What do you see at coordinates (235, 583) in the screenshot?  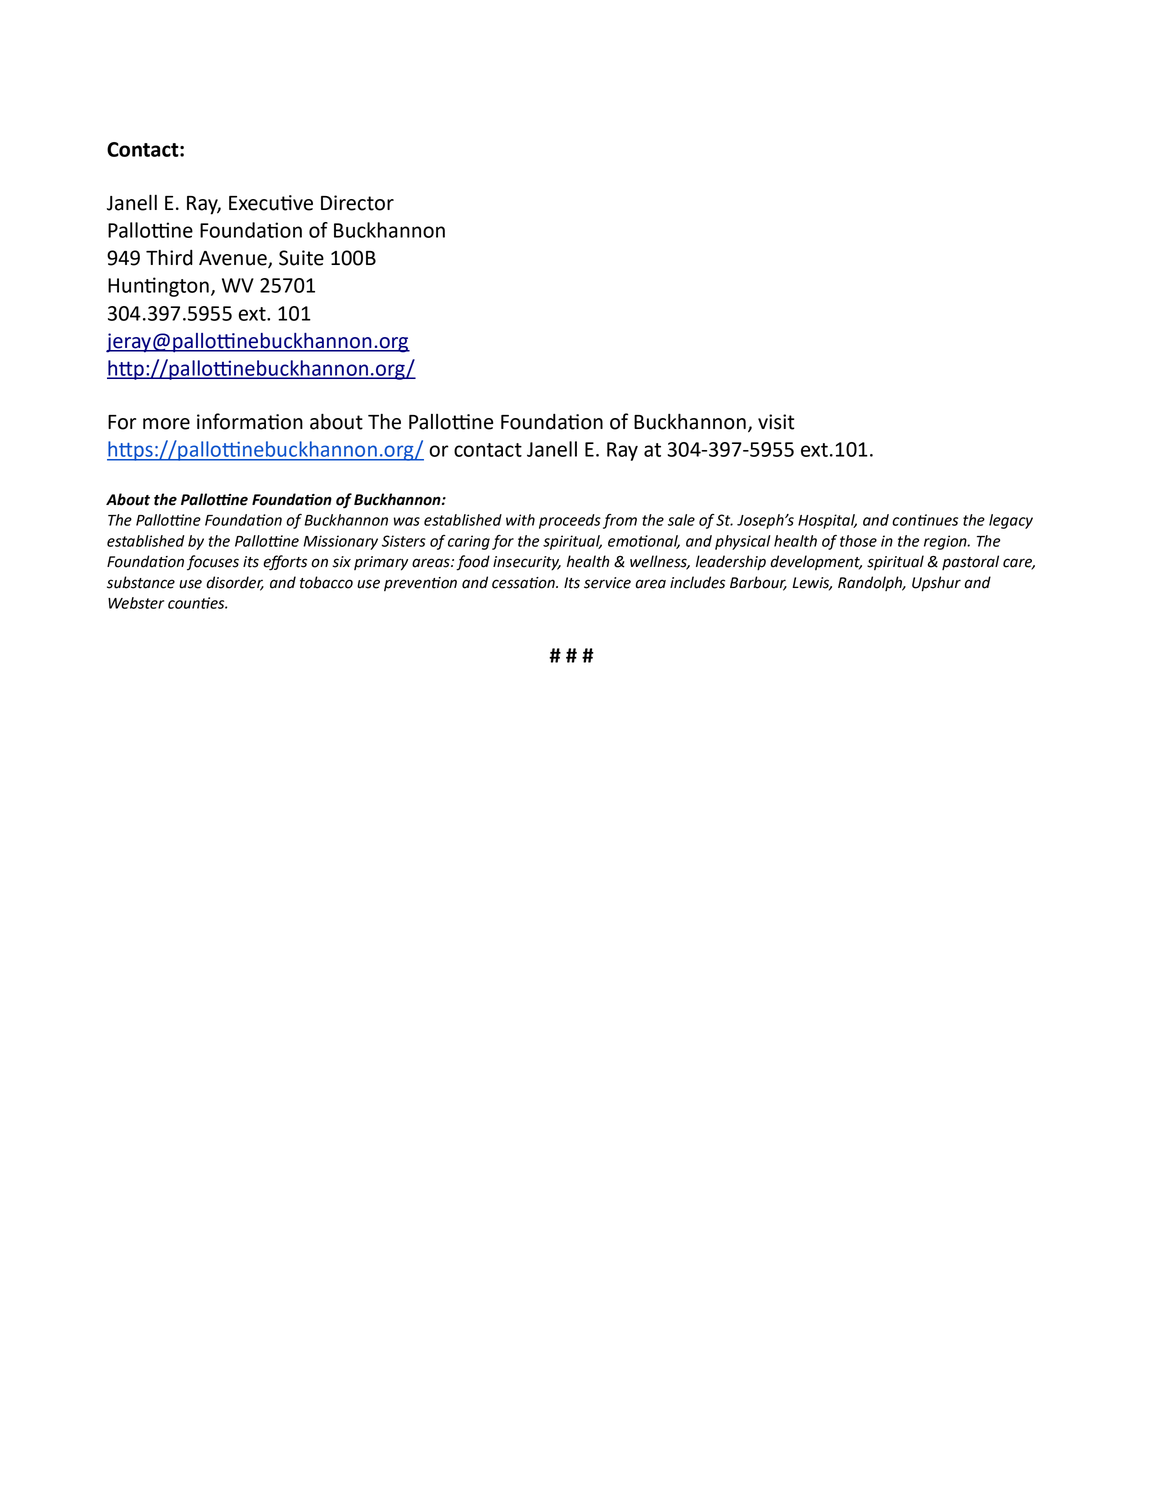 I see `disorder` at bounding box center [235, 583].
